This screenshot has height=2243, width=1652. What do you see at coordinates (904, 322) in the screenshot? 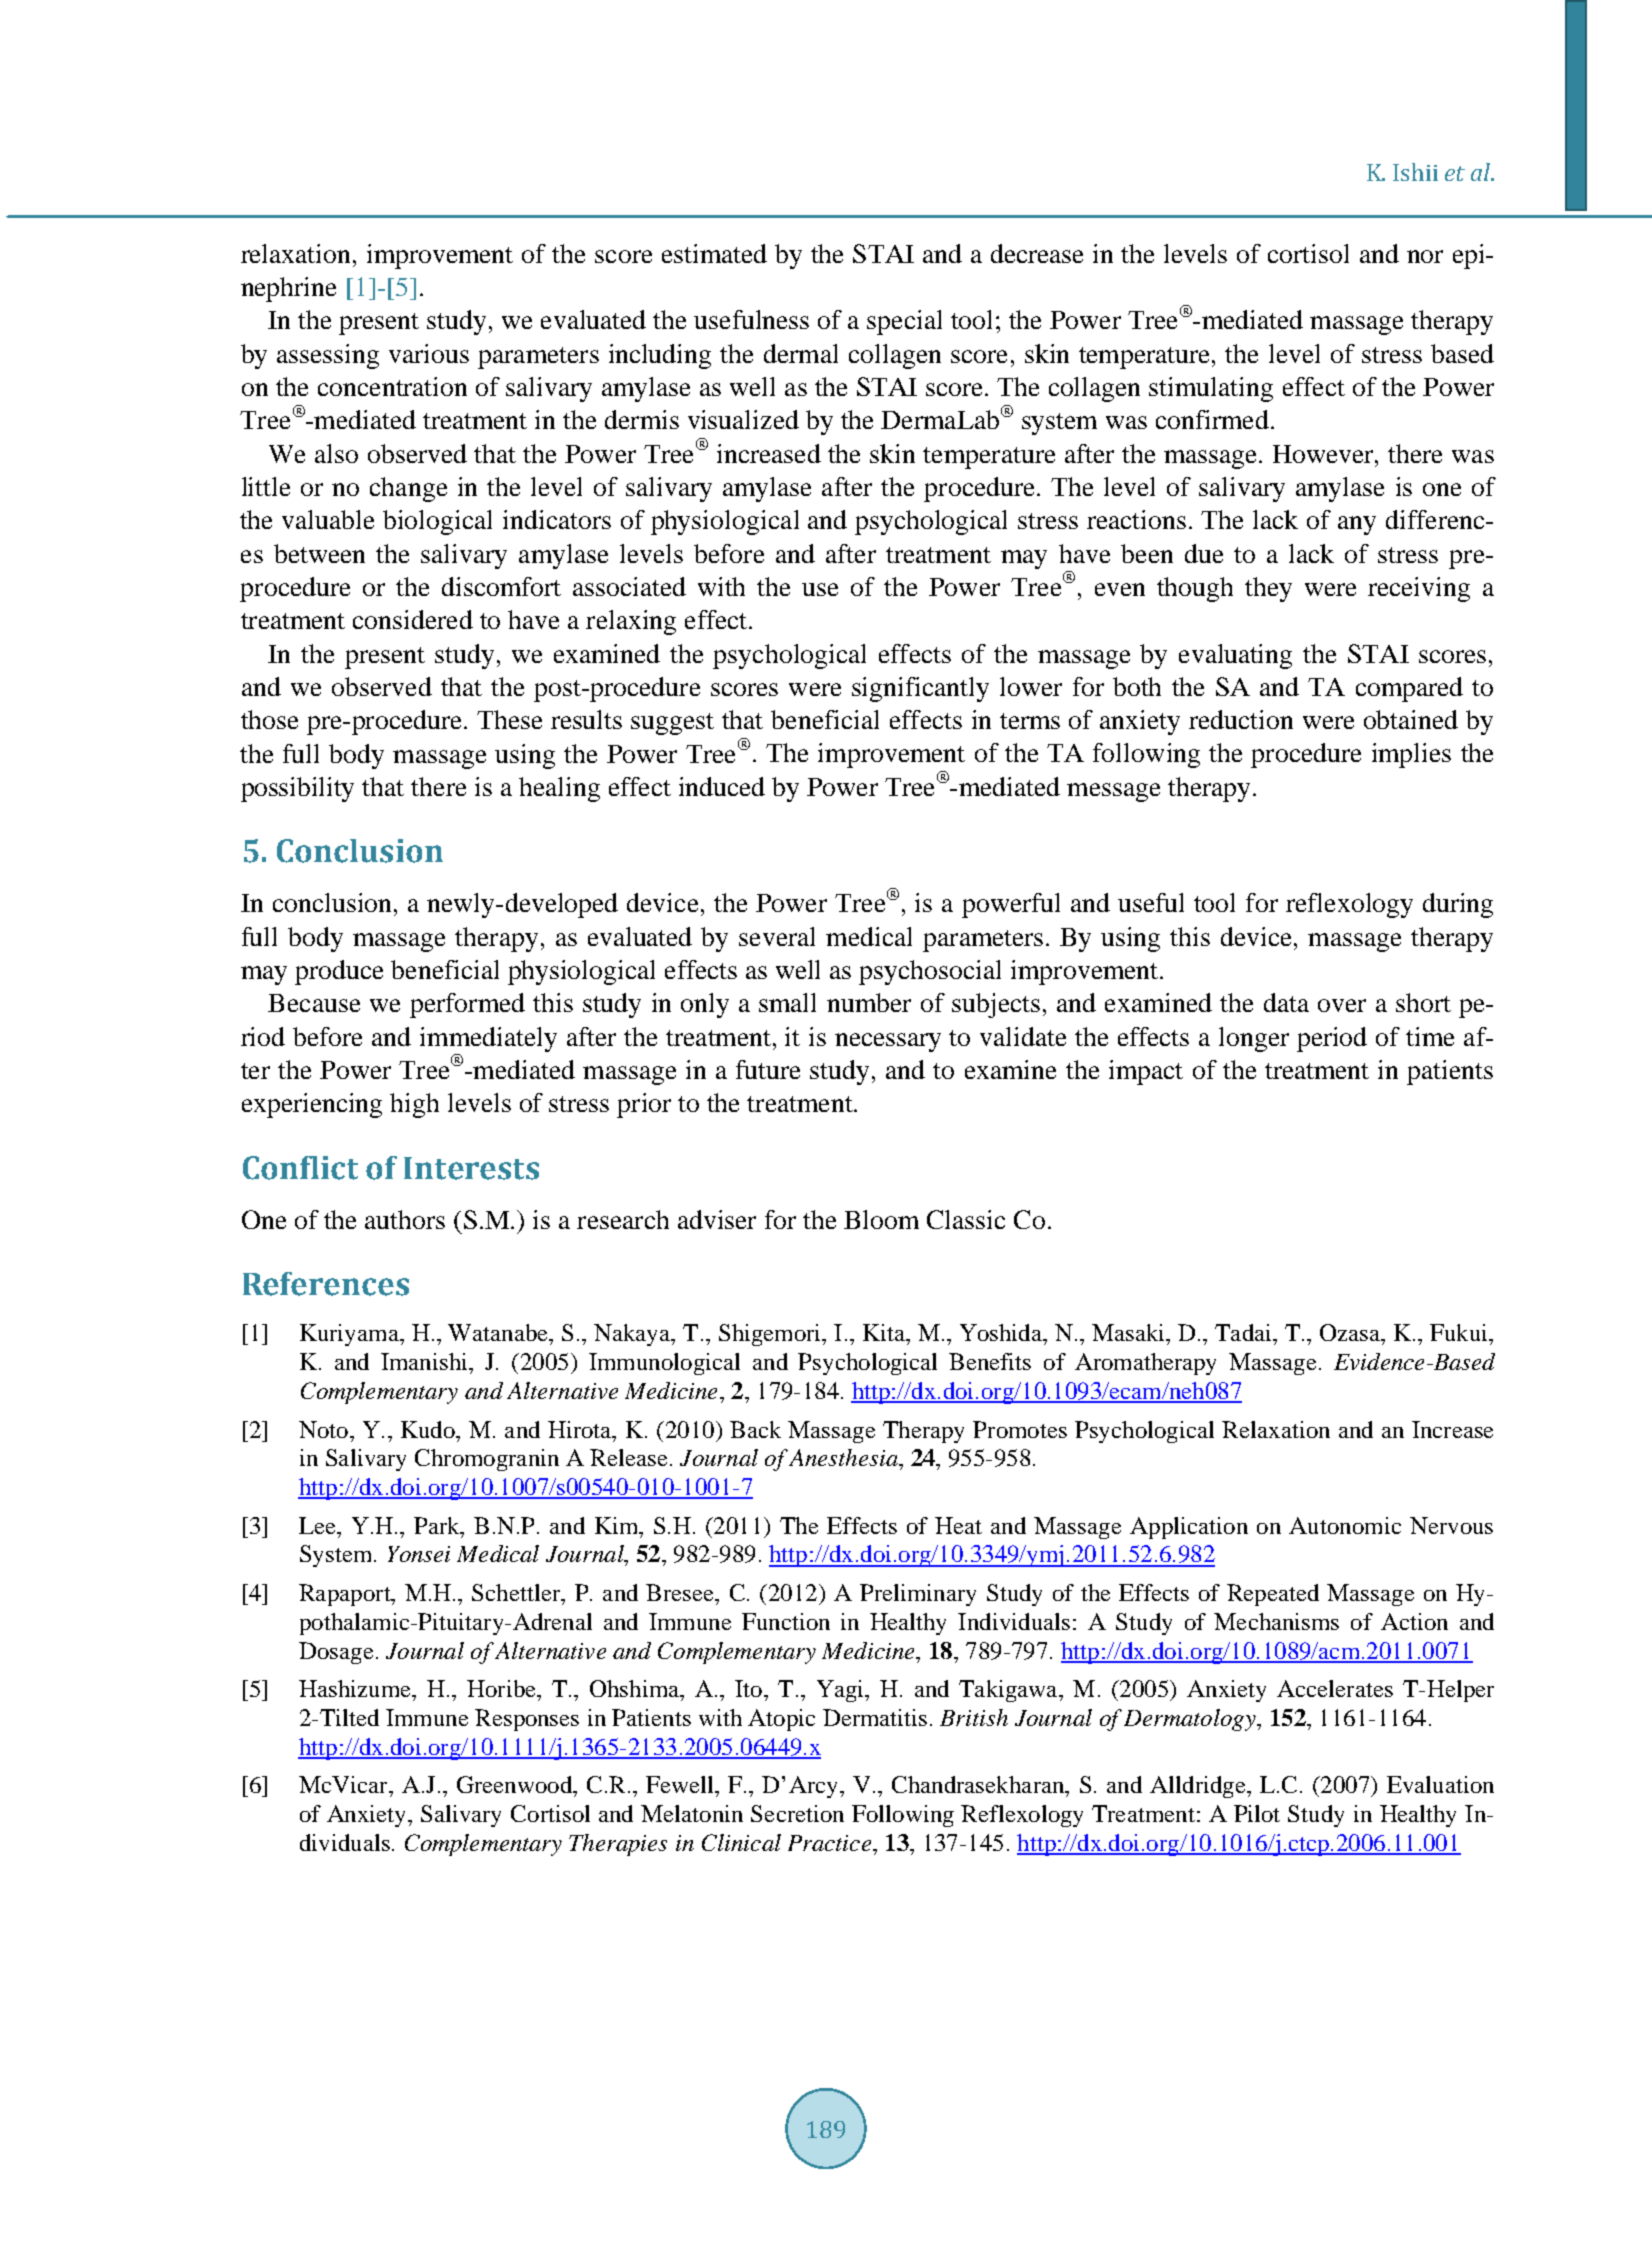
I see `special` at bounding box center [904, 322].
